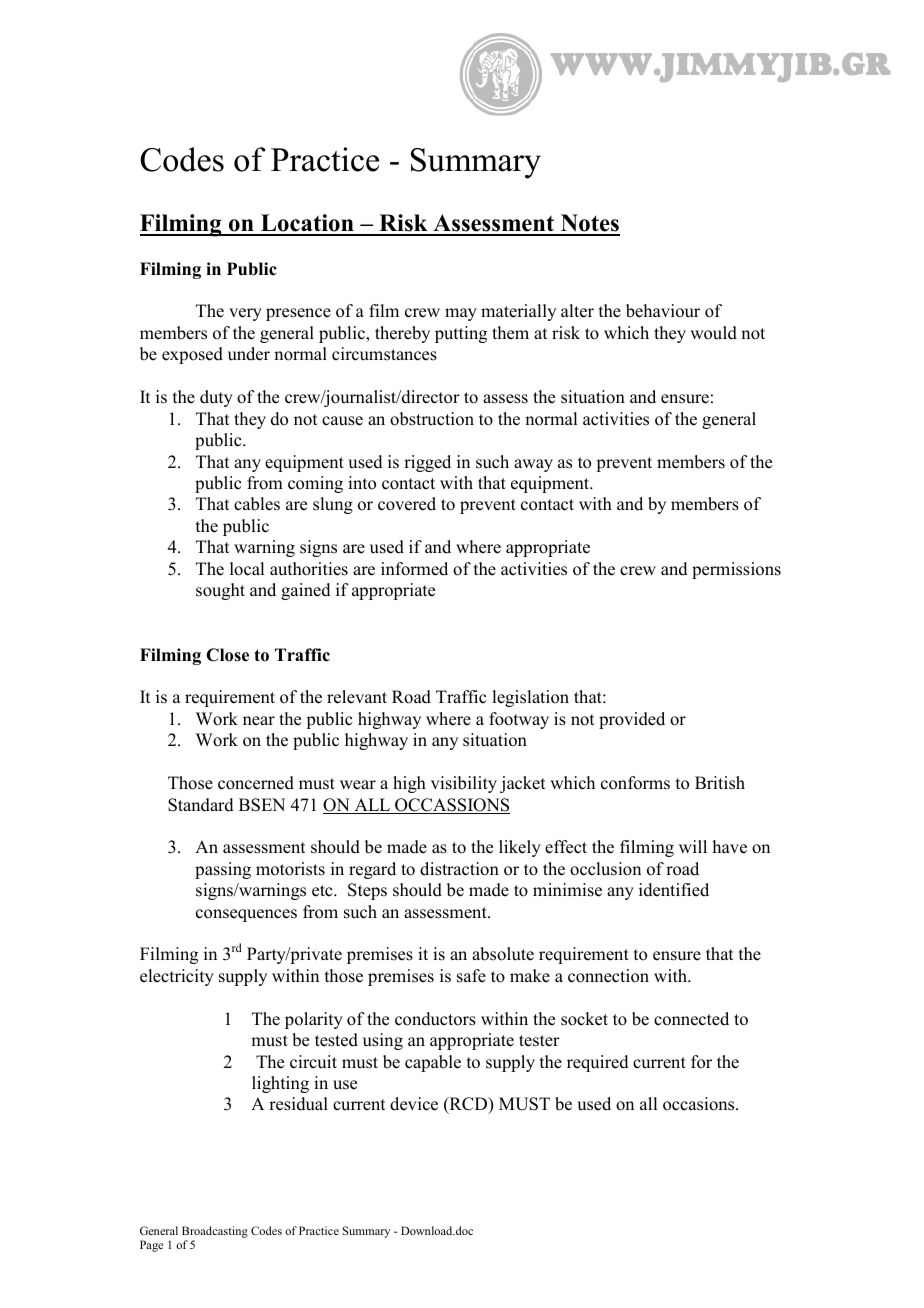 The image size is (924, 1308). I want to click on putting, so click(461, 334).
